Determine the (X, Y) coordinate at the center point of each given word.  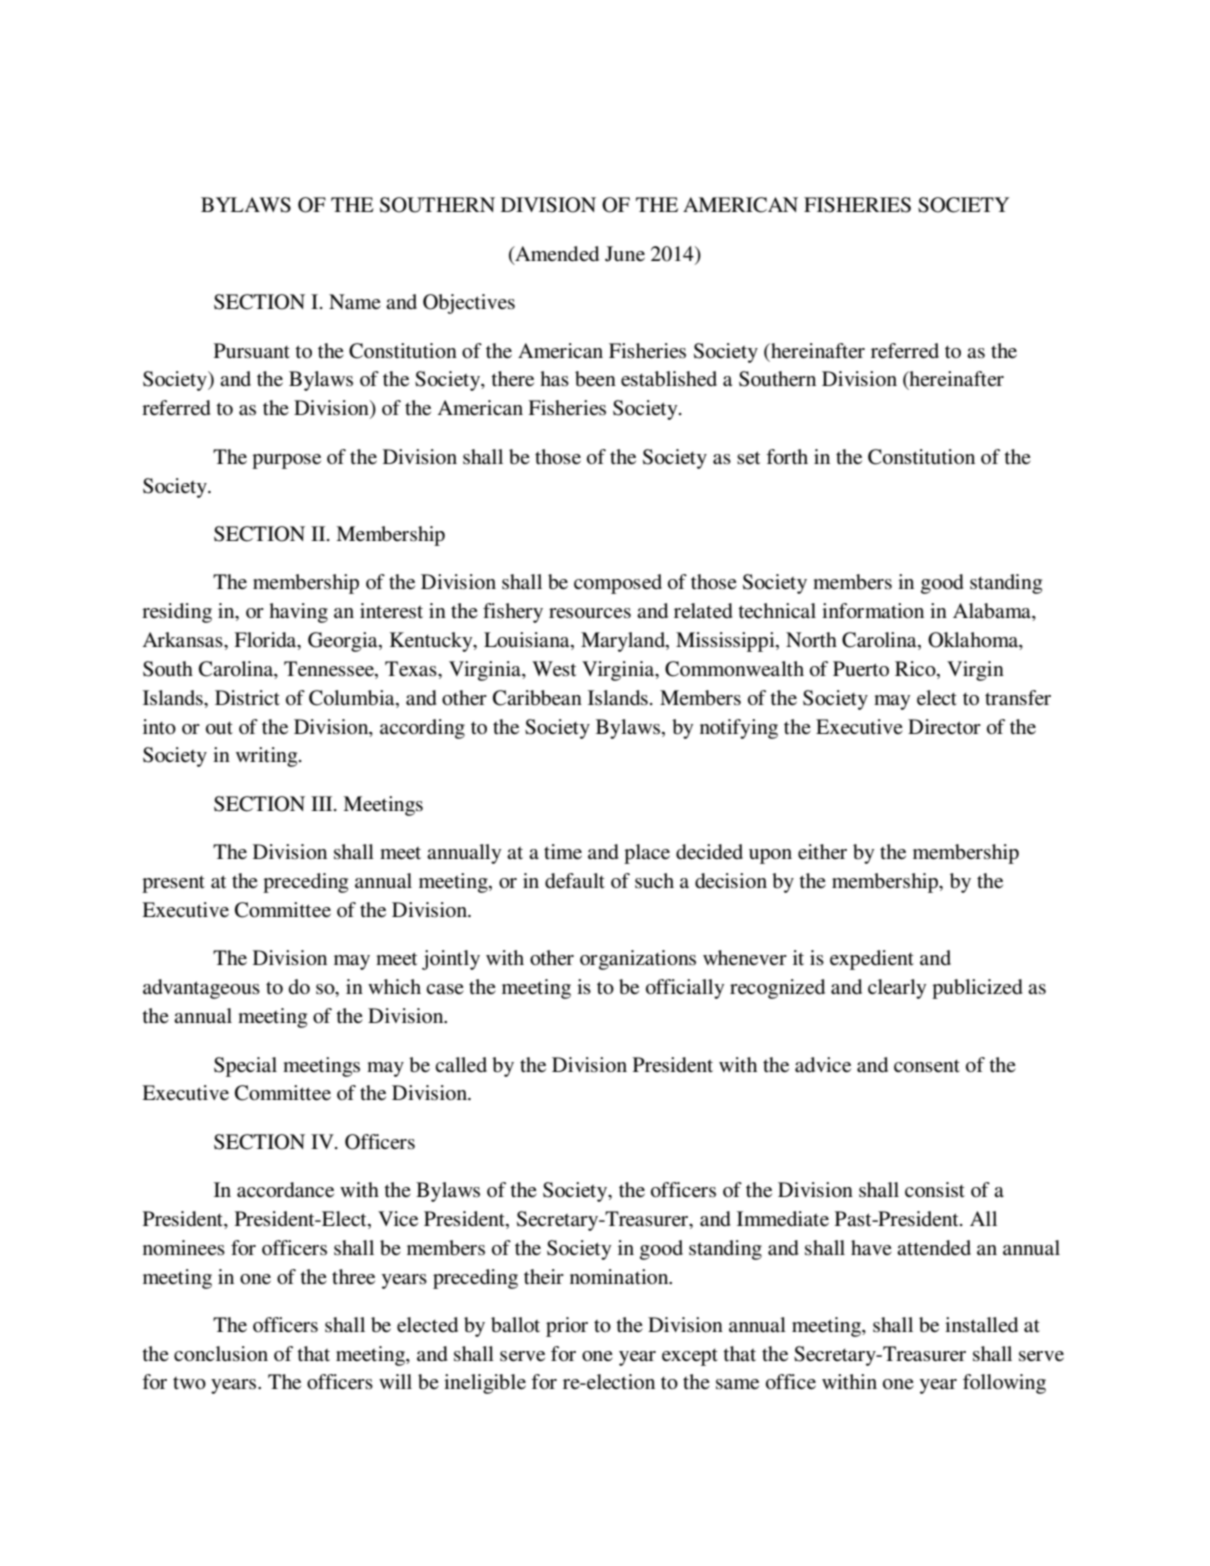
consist (935, 1190)
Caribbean (537, 698)
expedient (872, 960)
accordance (285, 1190)
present (173, 884)
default (575, 881)
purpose (286, 461)
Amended (556, 254)
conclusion (221, 1354)
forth (787, 457)
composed (618, 584)
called (461, 1064)
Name (355, 301)
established (669, 379)
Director (944, 726)
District (247, 698)
